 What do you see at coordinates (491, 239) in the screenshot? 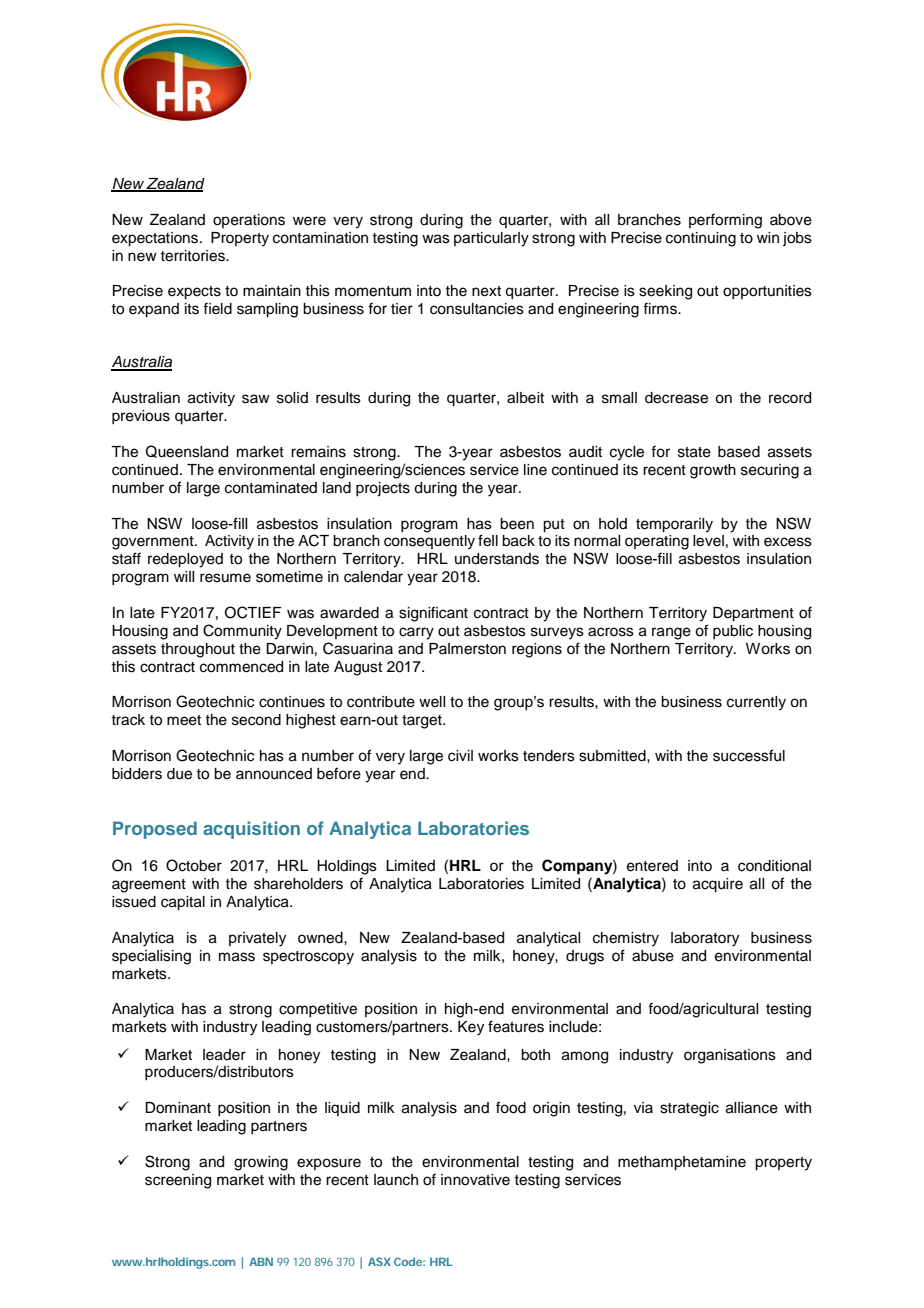
I see `particularly` at bounding box center [491, 239].
